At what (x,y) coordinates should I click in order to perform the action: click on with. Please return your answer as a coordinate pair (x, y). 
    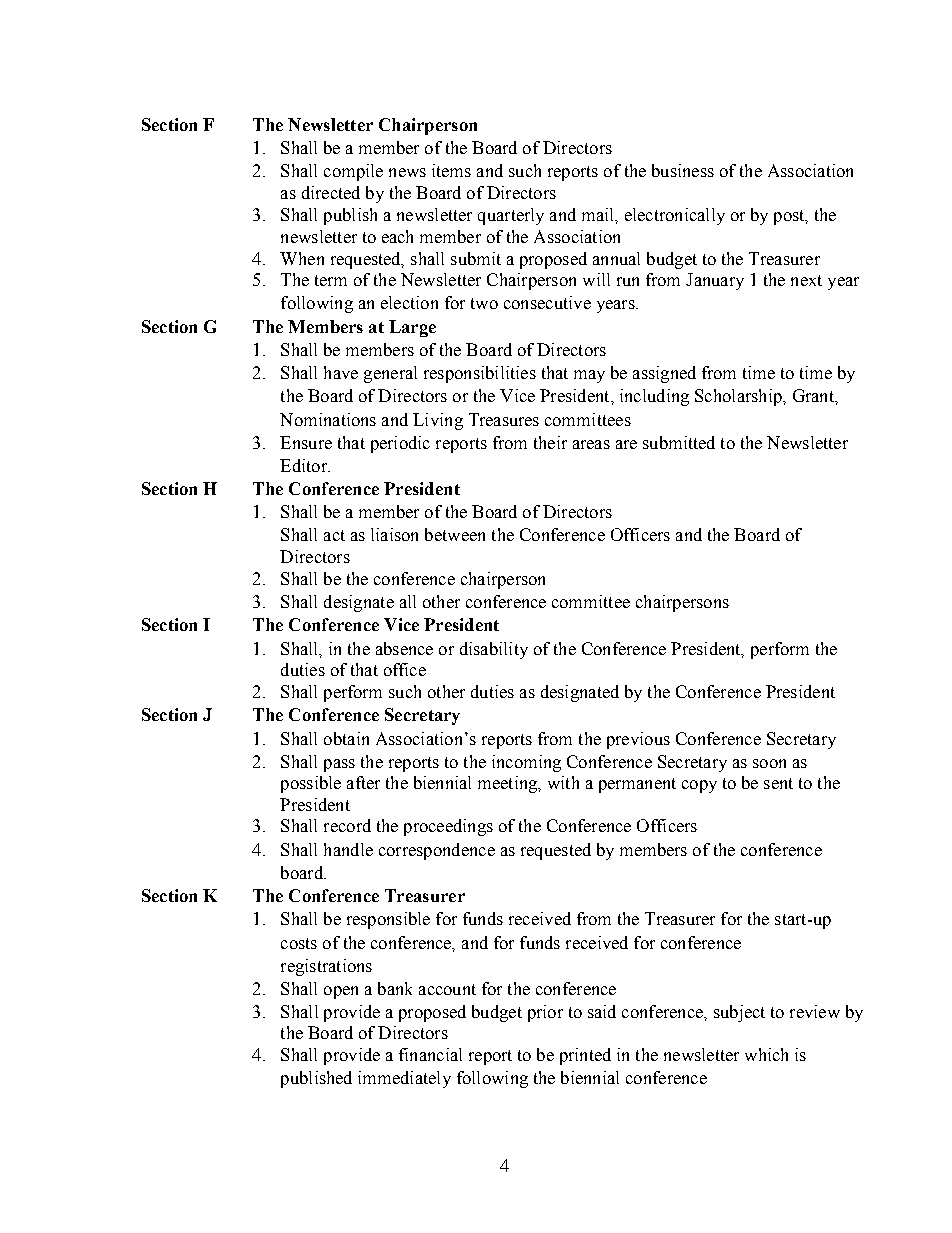
    Looking at the image, I should click on (563, 782).
